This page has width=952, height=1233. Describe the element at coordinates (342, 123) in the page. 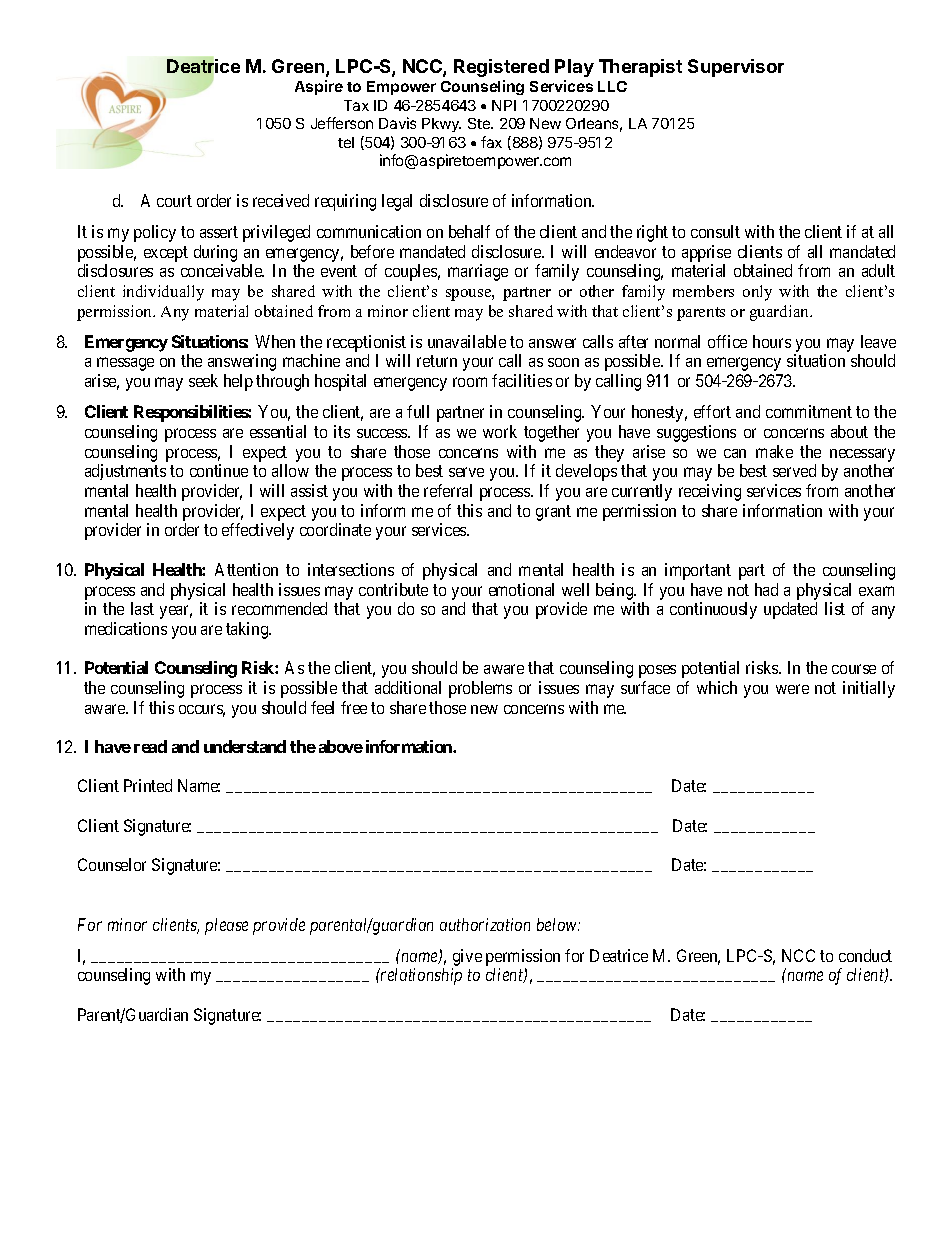

I see `Jefferson` at that location.
